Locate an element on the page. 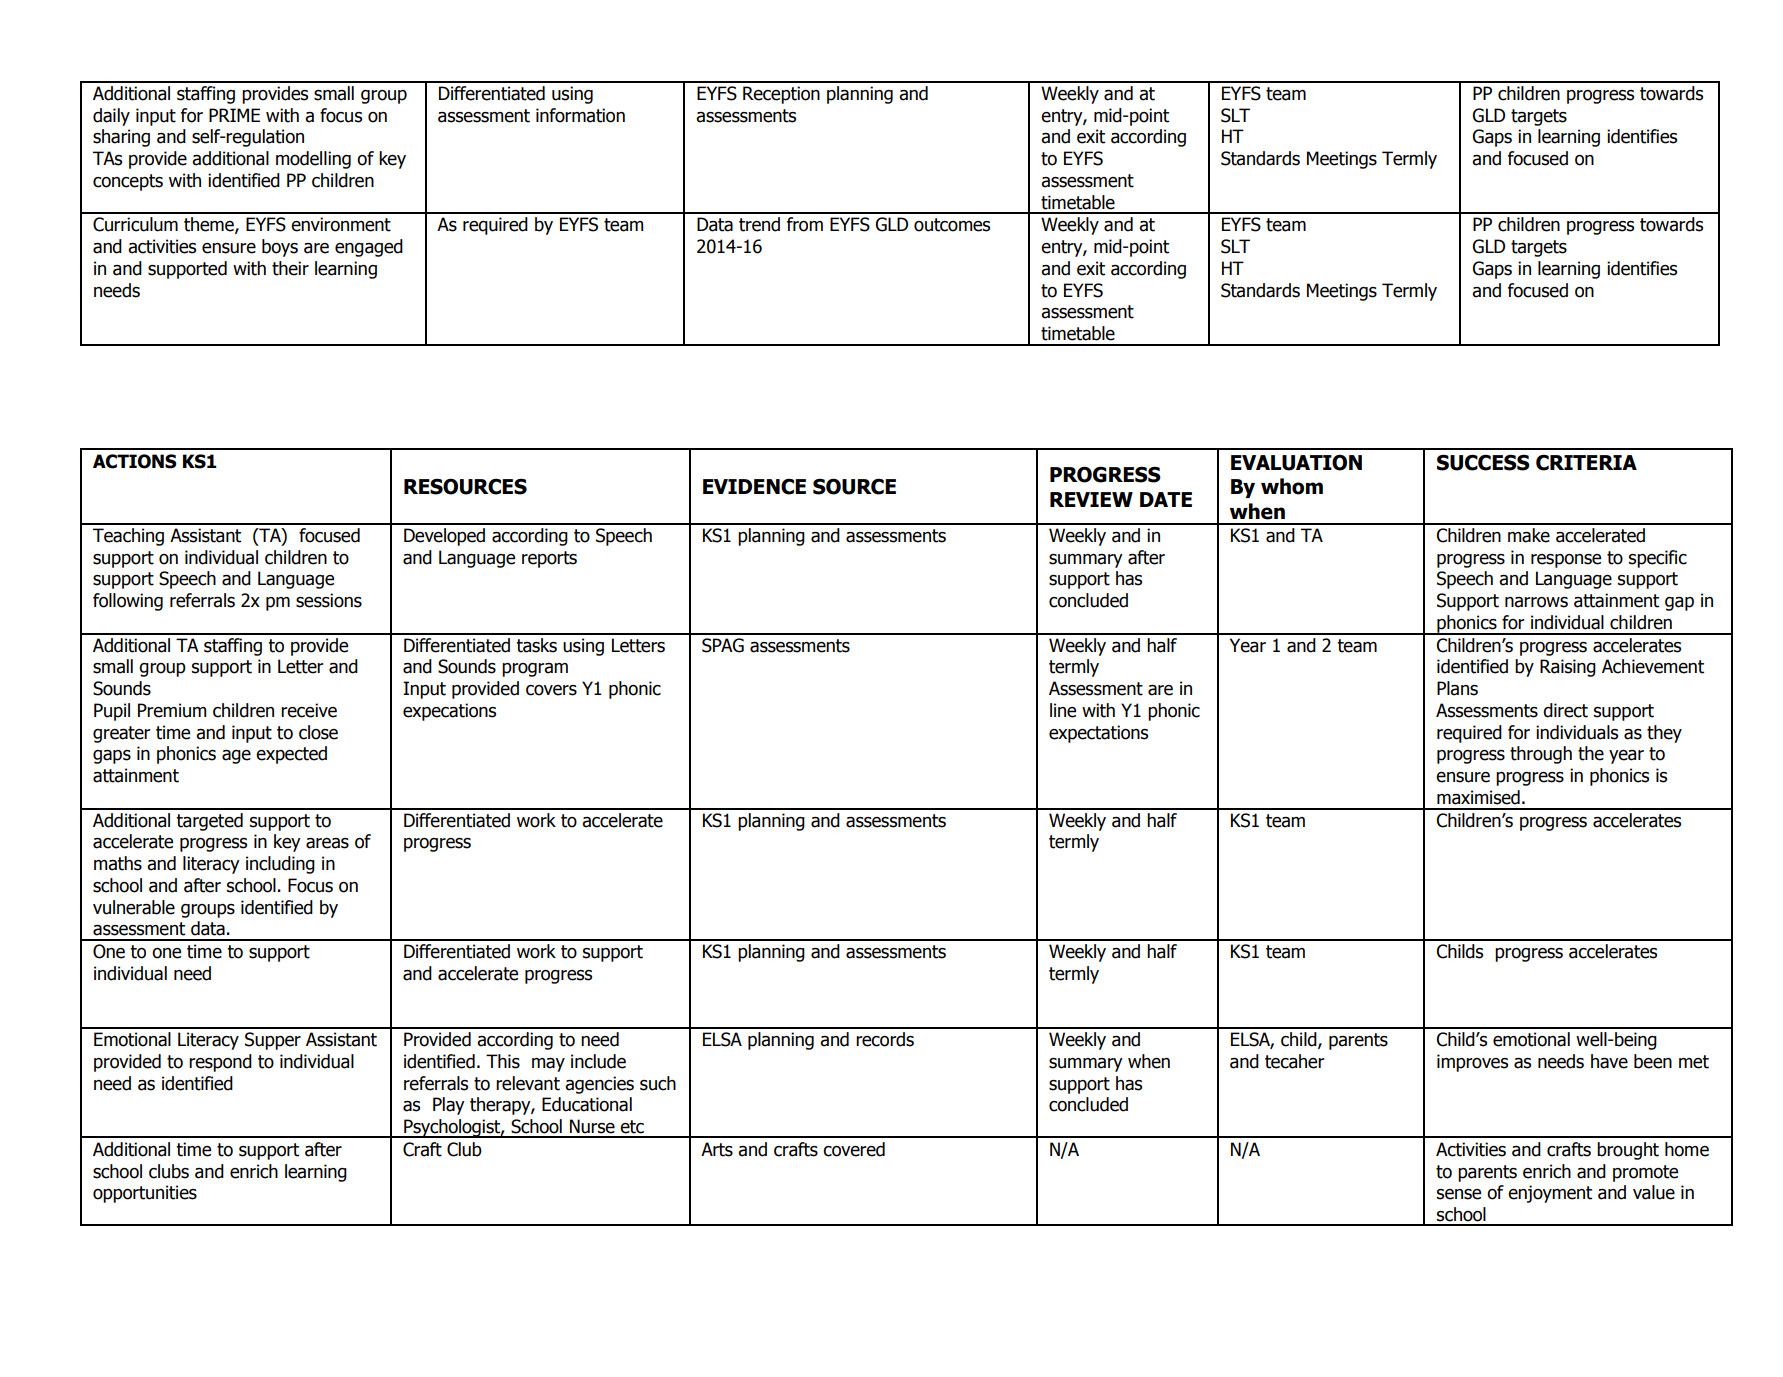 Image resolution: width=1783 pixels, height=1377 pixels. expectations is located at coordinates (1098, 734).
